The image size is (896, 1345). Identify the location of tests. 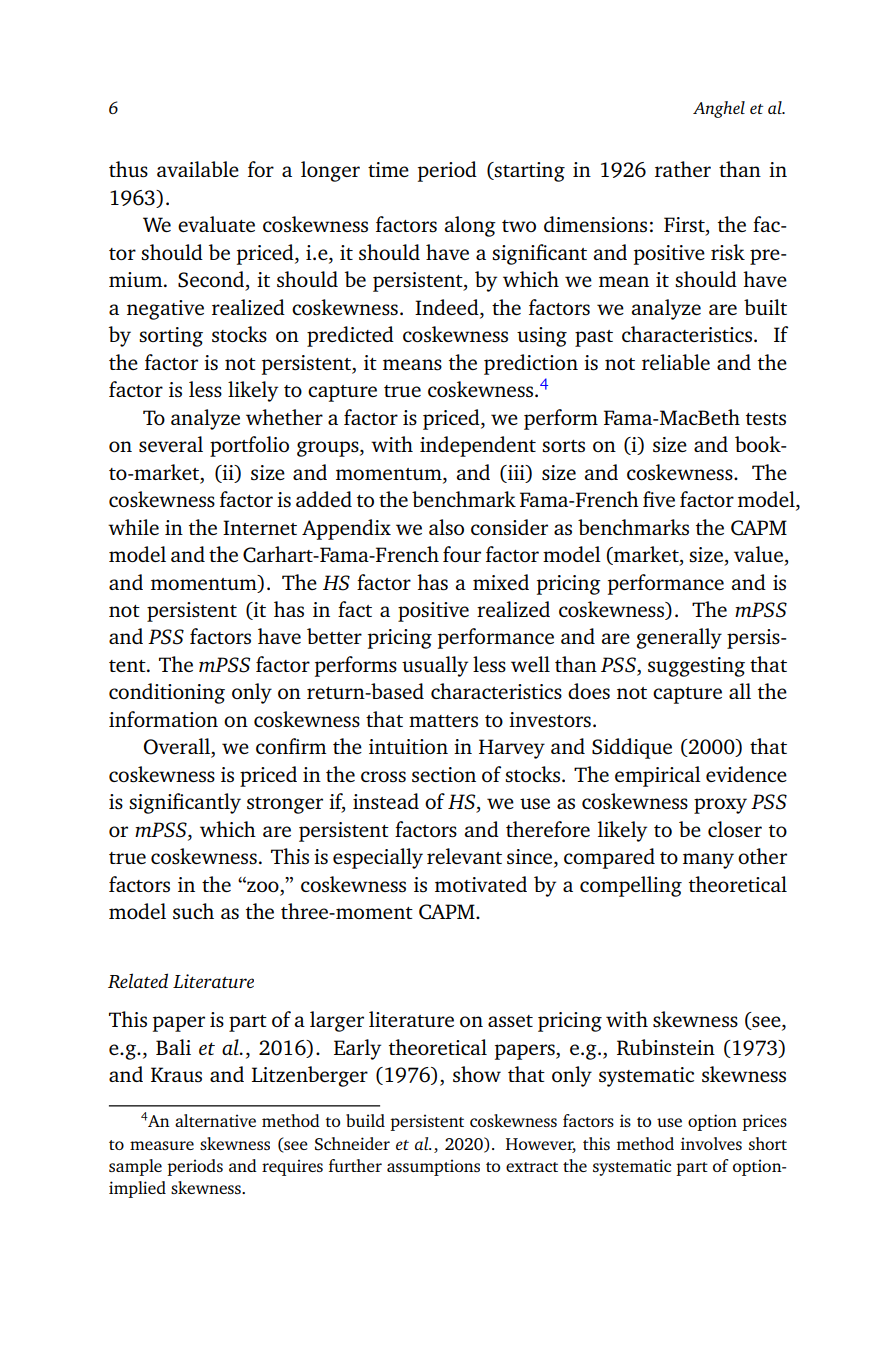
(766, 419).
